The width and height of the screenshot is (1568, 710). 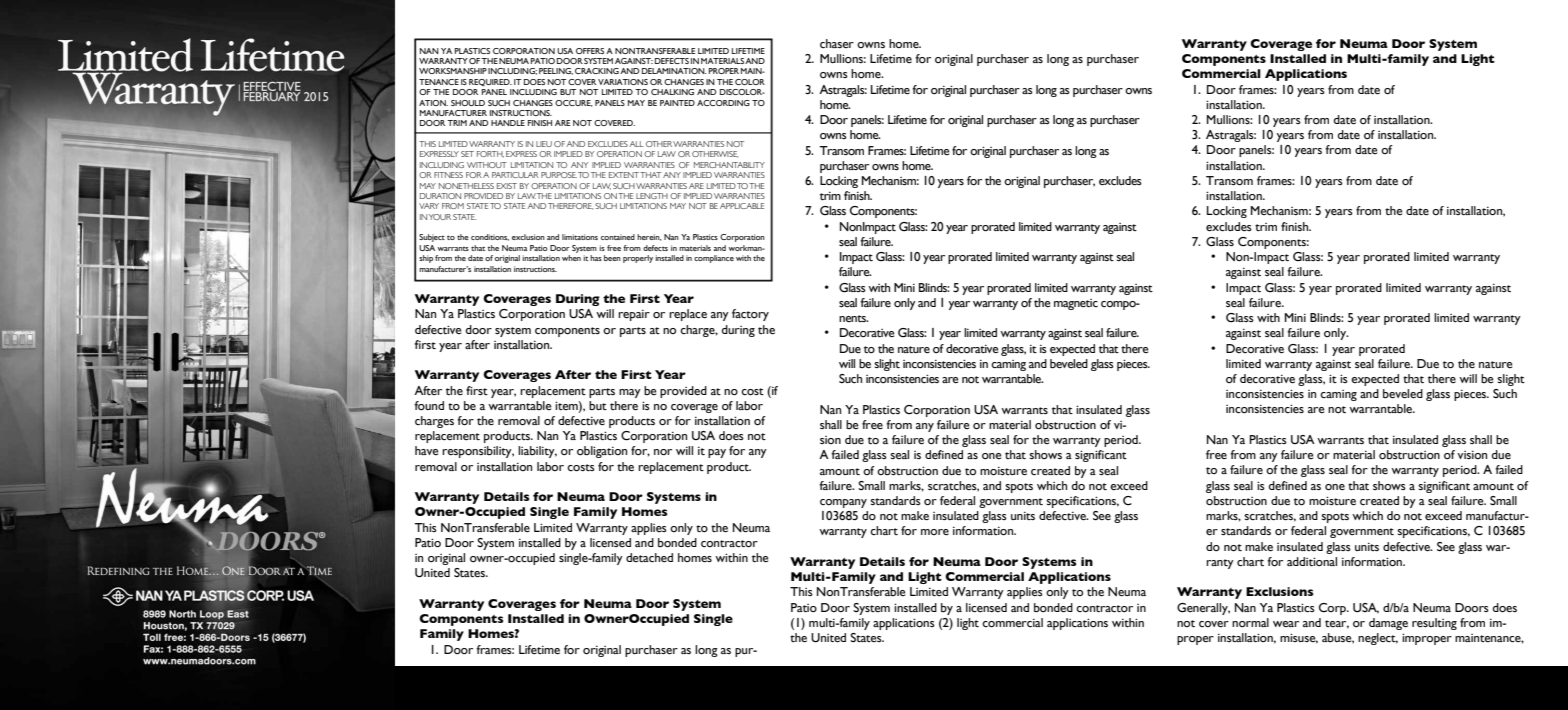 What do you see at coordinates (714, 259) in the screenshot?
I see `compliance` at bounding box center [714, 259].
